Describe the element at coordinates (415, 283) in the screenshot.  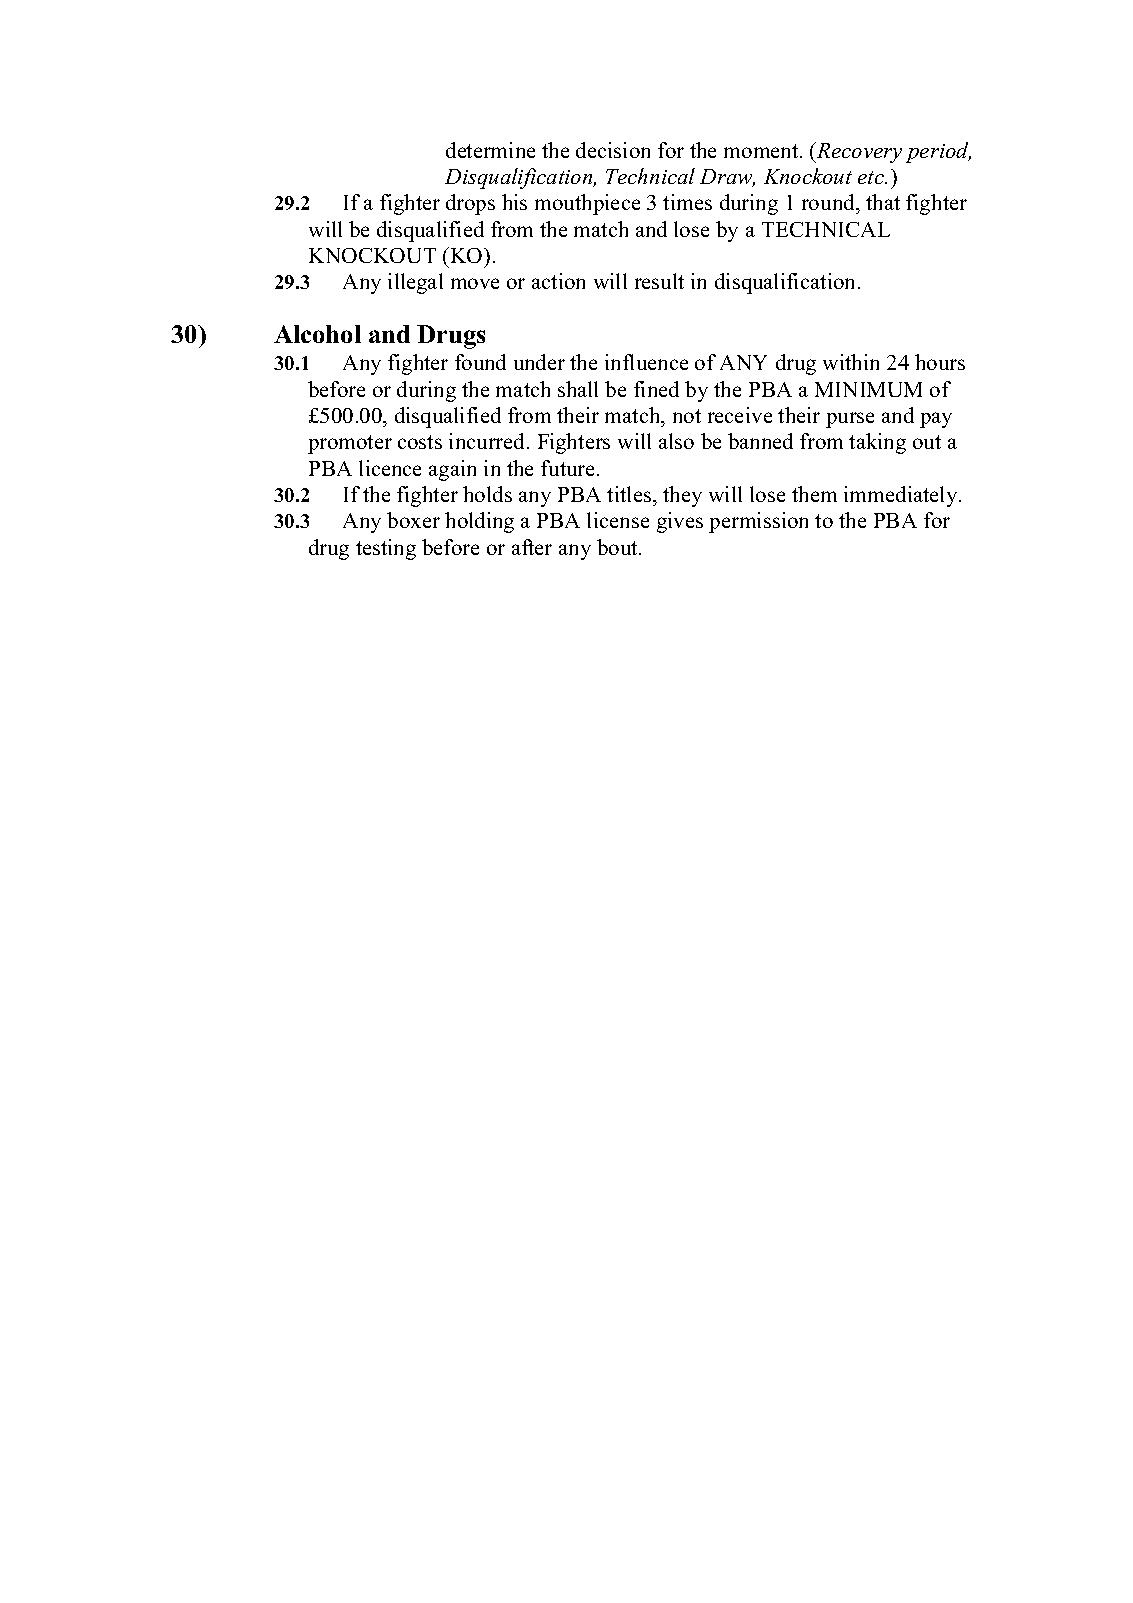
I see `illegal` at that location.
